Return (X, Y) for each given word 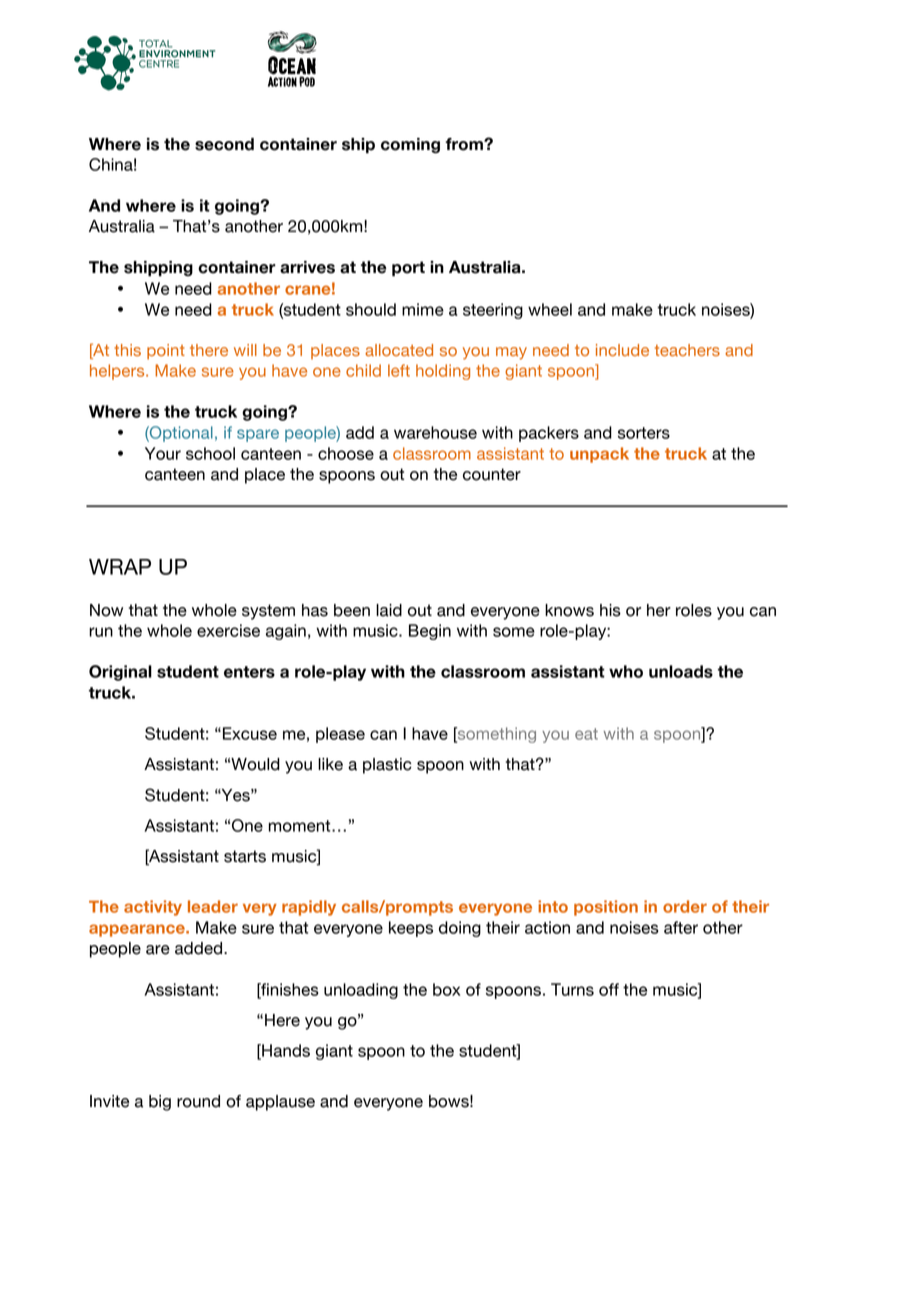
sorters (644, 433)
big (160, 1103)
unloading (361, 991)
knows (569, 610)
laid (389, 610)
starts (245, 856)
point (166, 352)
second (224, 144)
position (606, 908)
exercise (228, 630)
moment (301, 826)
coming (410, 145)
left (399, 370)
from (465, 144)
